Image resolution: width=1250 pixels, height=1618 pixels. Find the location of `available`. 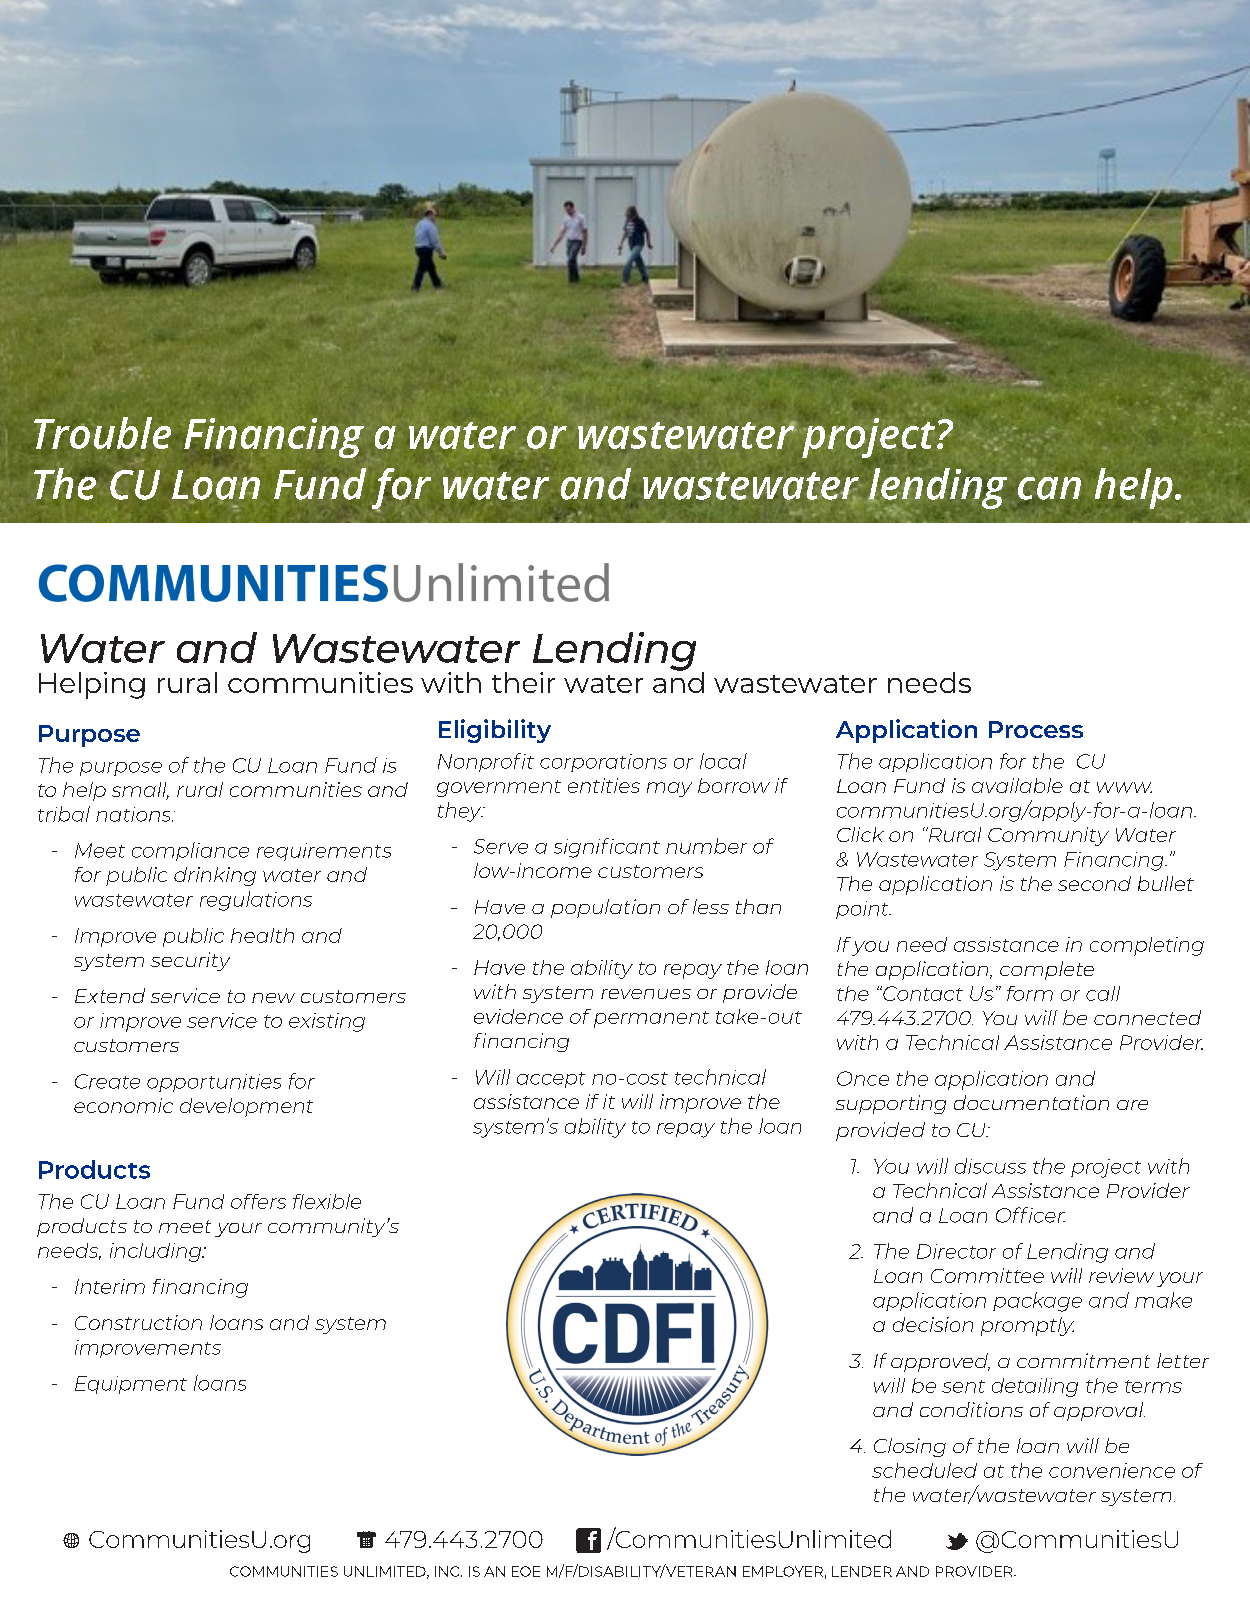

available is located at coordinates (1017, 785).
